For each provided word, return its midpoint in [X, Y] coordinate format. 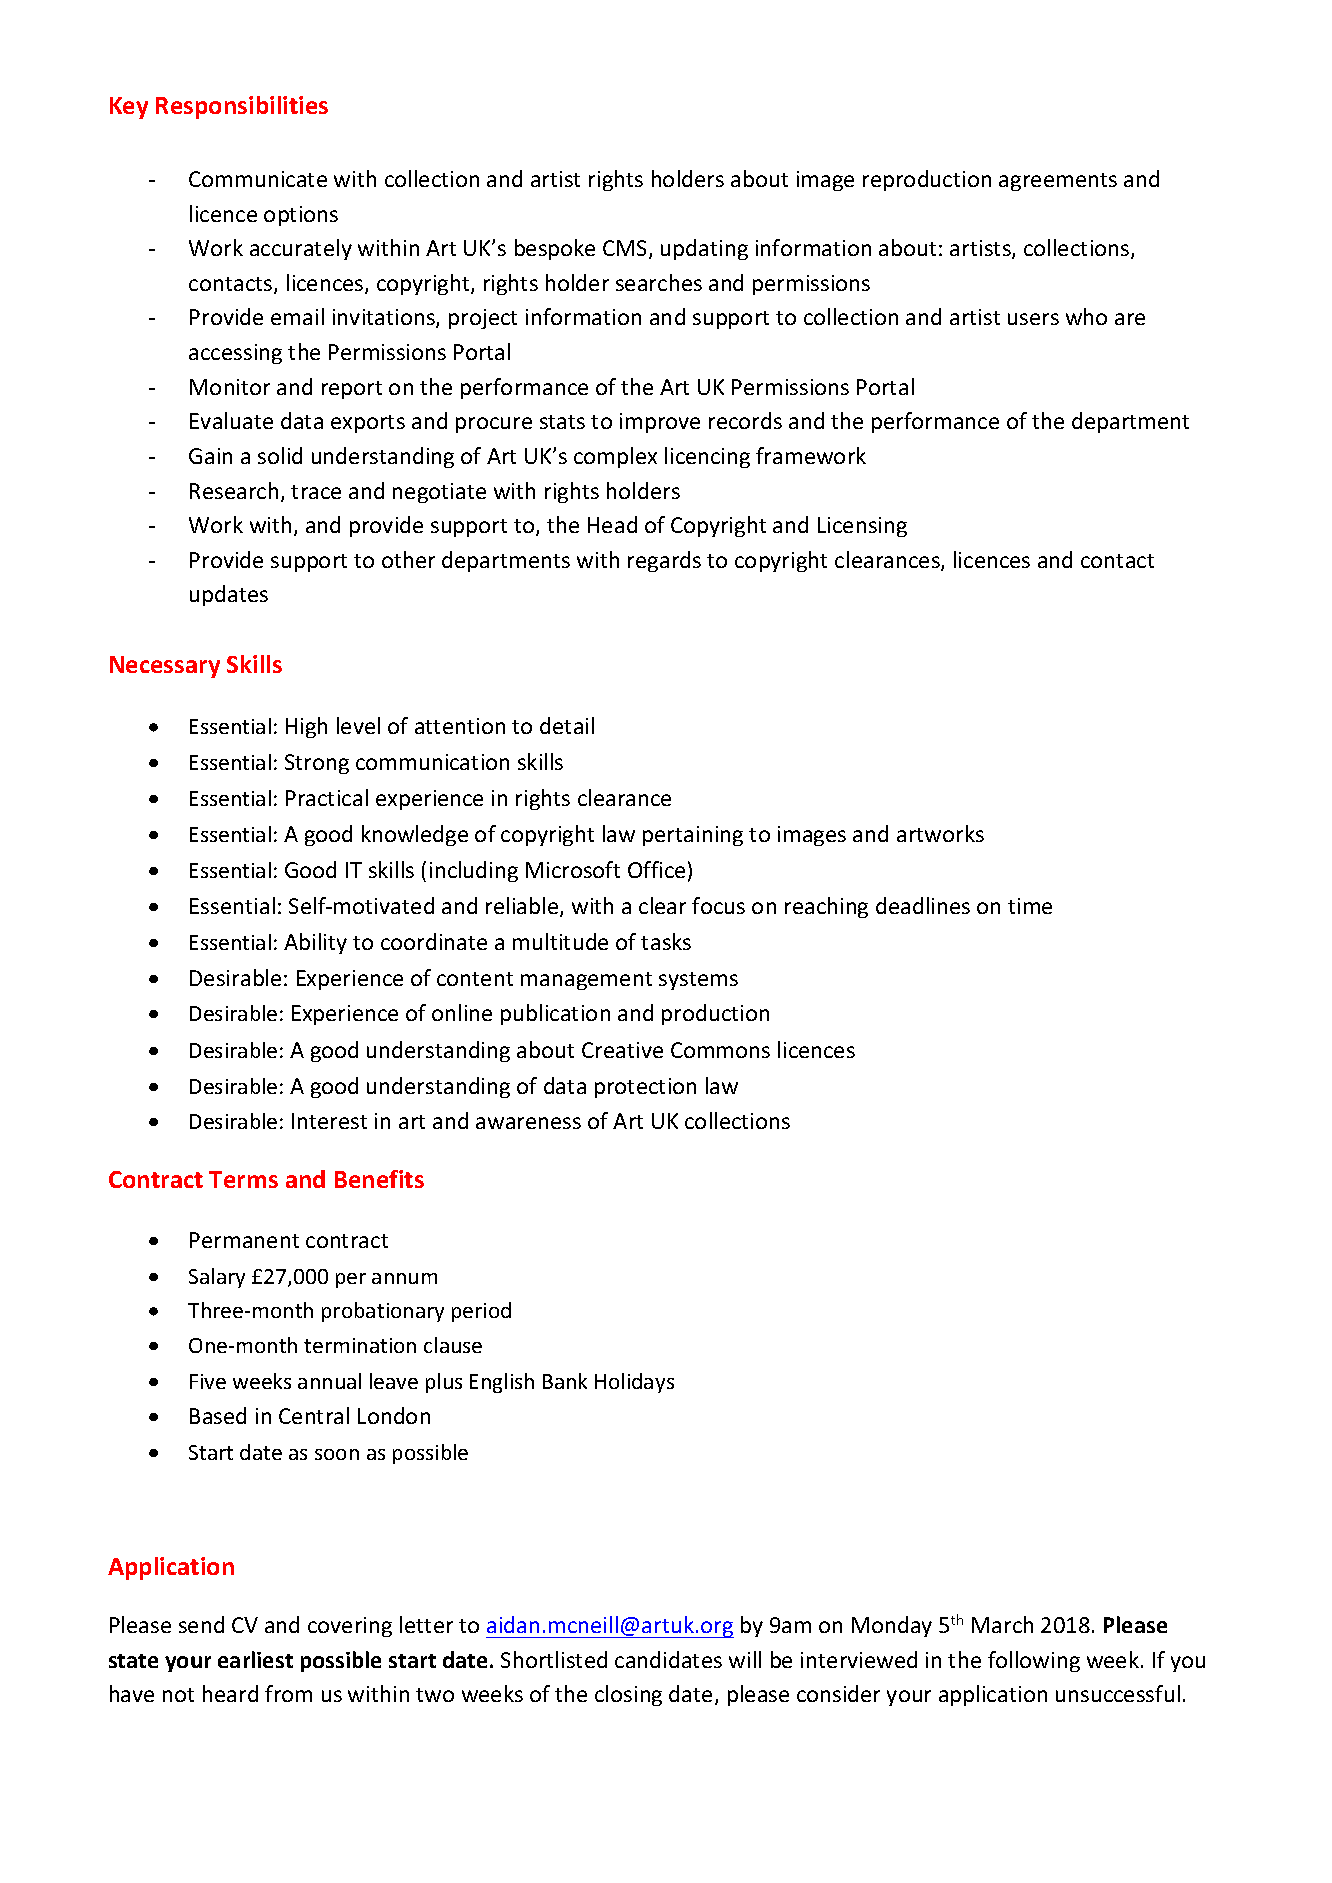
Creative [622, 1050]
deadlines [923, 905]
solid [280, 455]
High [306, 727]
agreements [1058, 182]
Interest [329, 1121]
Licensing [862, 527]
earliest [255, 1659]
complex [615, 457]
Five [208, 1381]
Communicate [258, 179]
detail [567, 725]
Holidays [634, 1383]
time [1030, 906]
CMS [626, 249]
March [1002, 1624]
